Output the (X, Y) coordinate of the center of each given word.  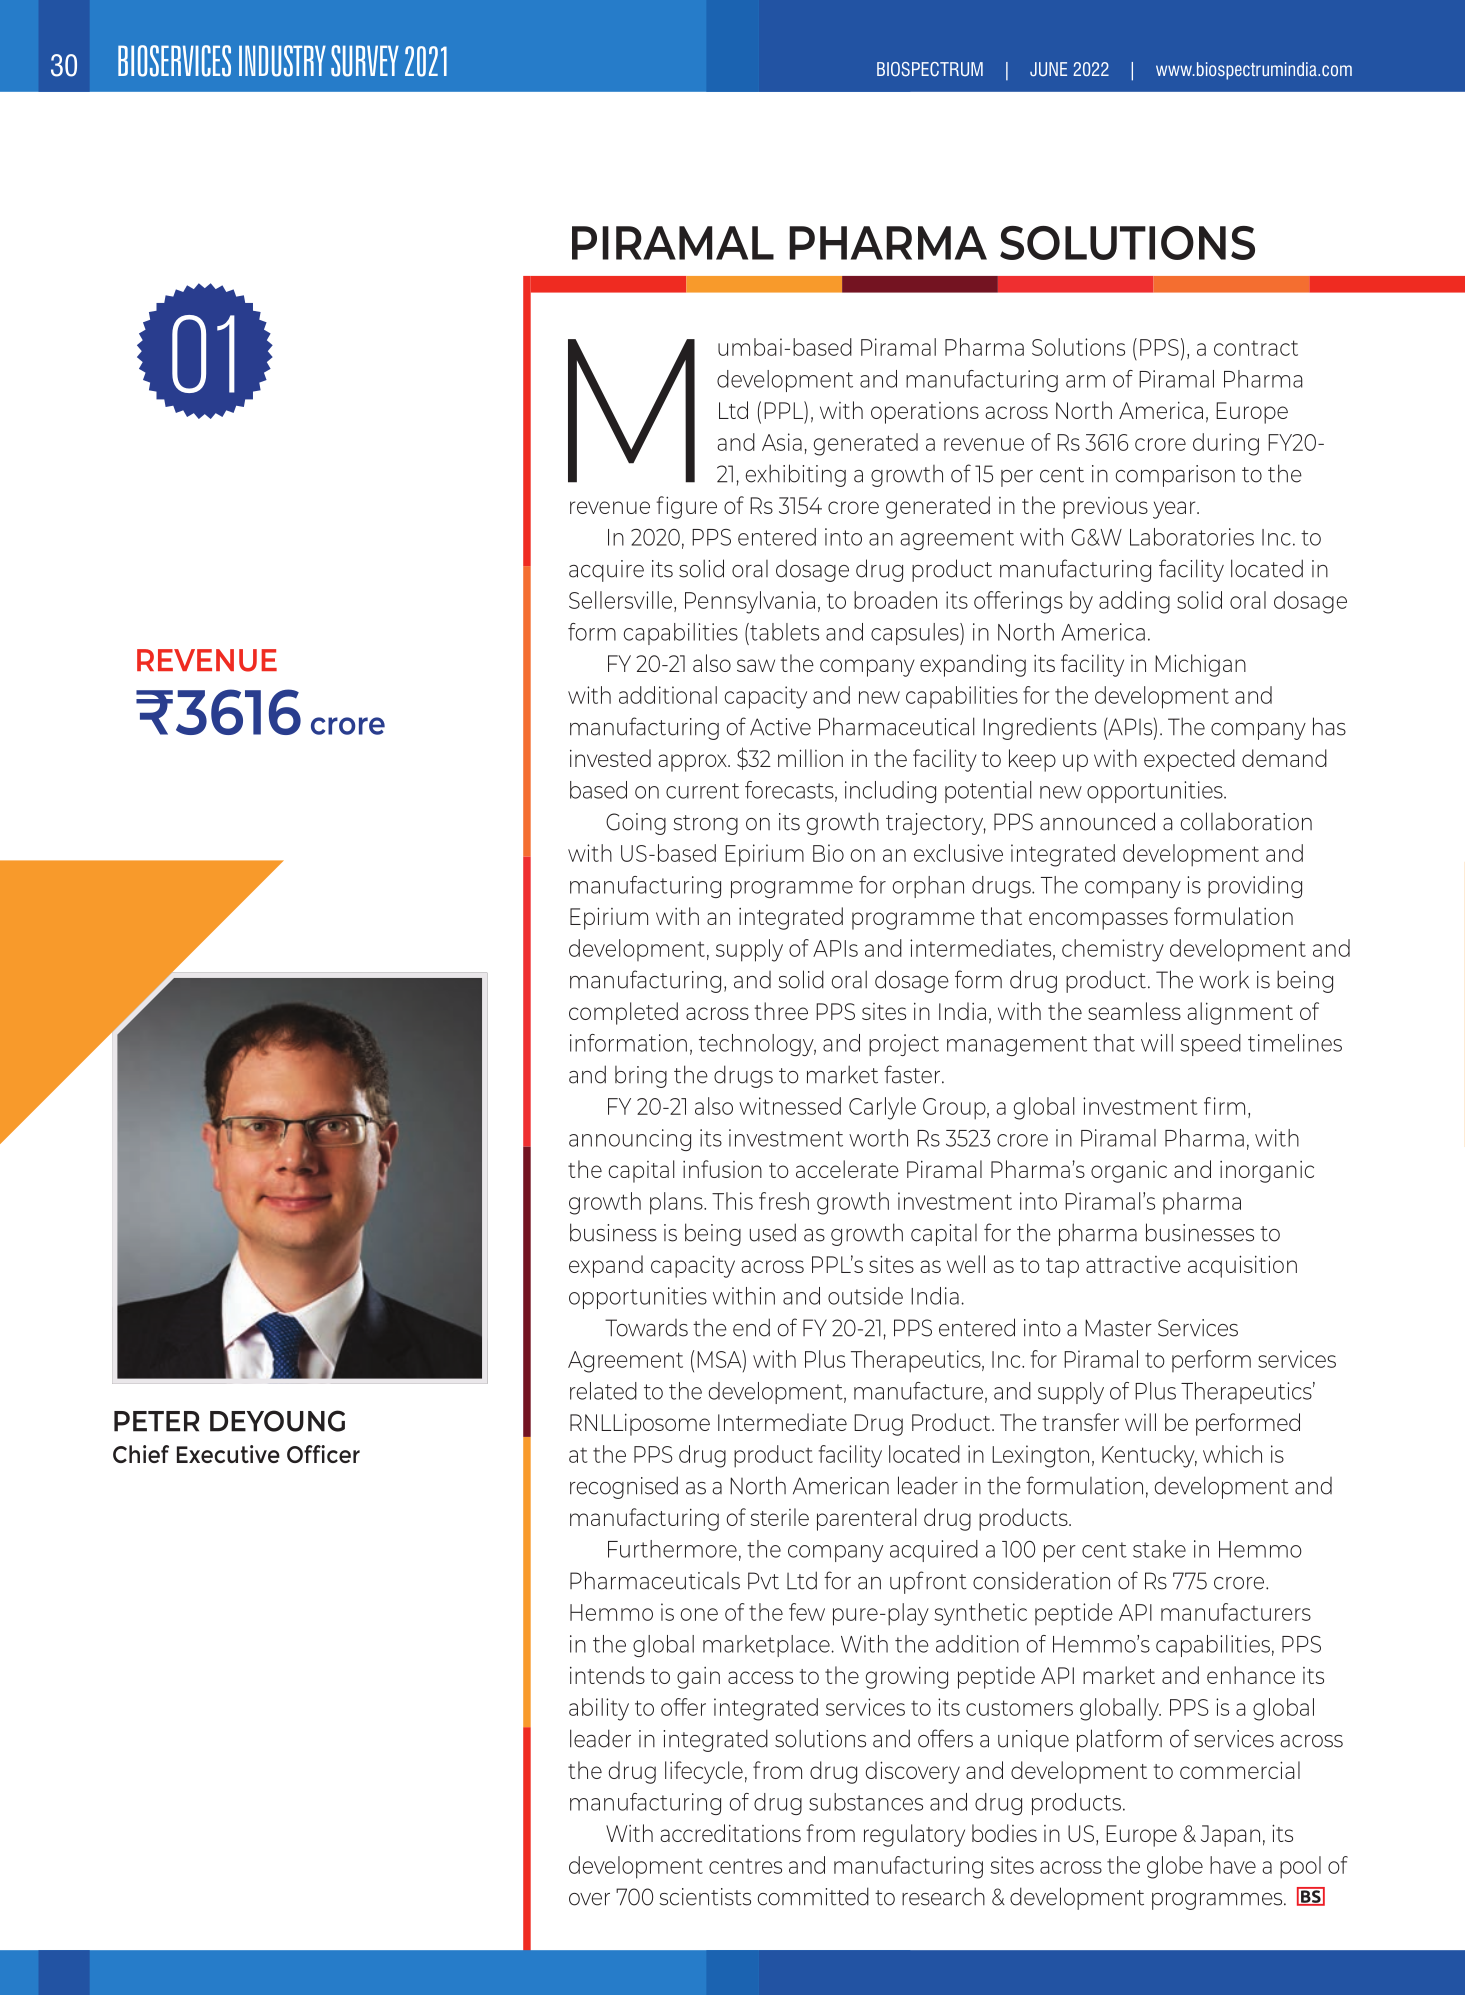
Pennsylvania (750, 602)
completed (623, 1013)
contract (1256, 348)
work (1224, 979)
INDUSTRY (282, 61)
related (603, 1391)
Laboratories (1192, 537)
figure (686, 507)
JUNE (1048, 69)
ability (599, 1709)
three (781, 1011)
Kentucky (1149, 1456)
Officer (323, 1454)
